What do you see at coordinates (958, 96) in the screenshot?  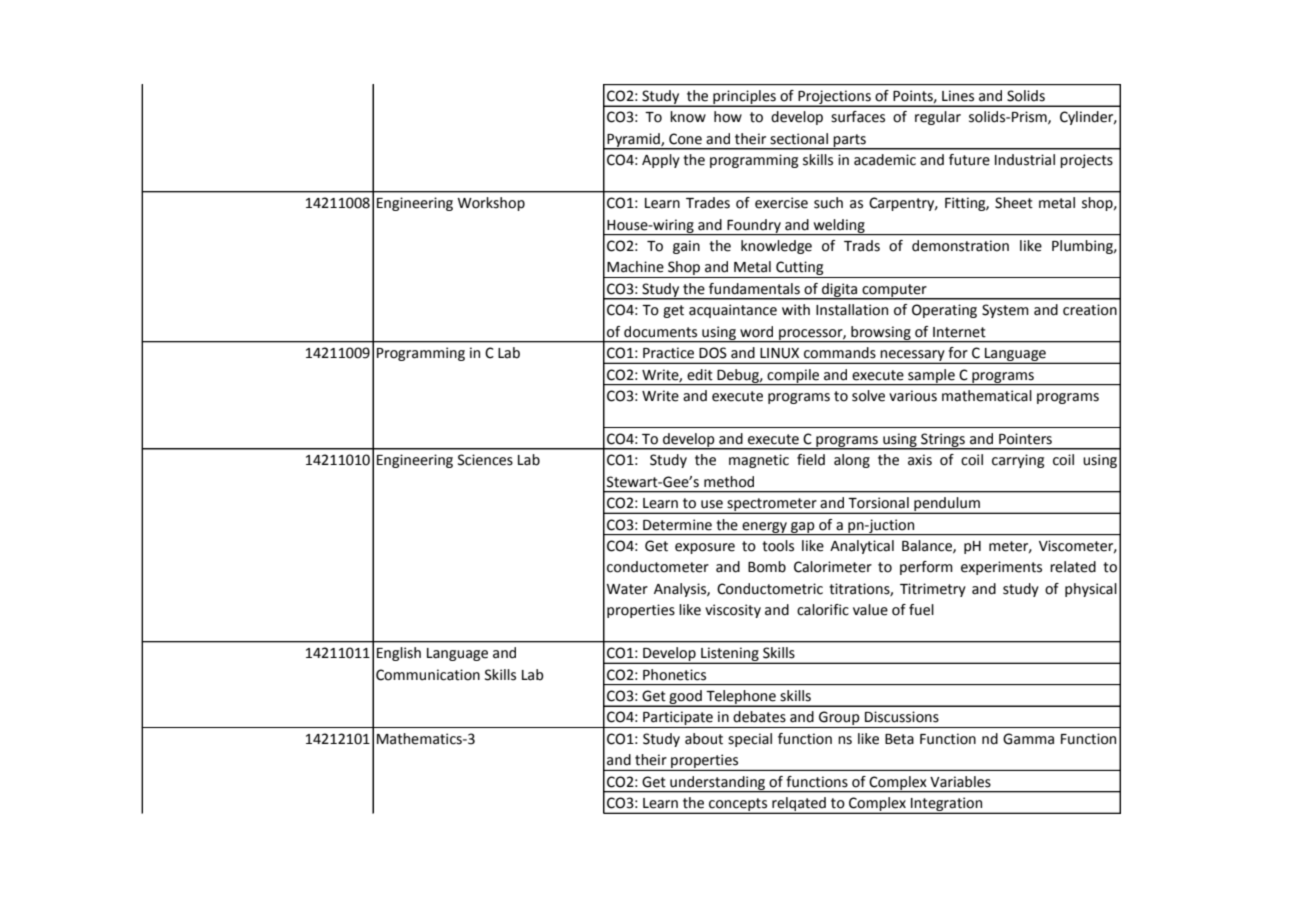 I see `Lines` at bounding box center [958, 96].
